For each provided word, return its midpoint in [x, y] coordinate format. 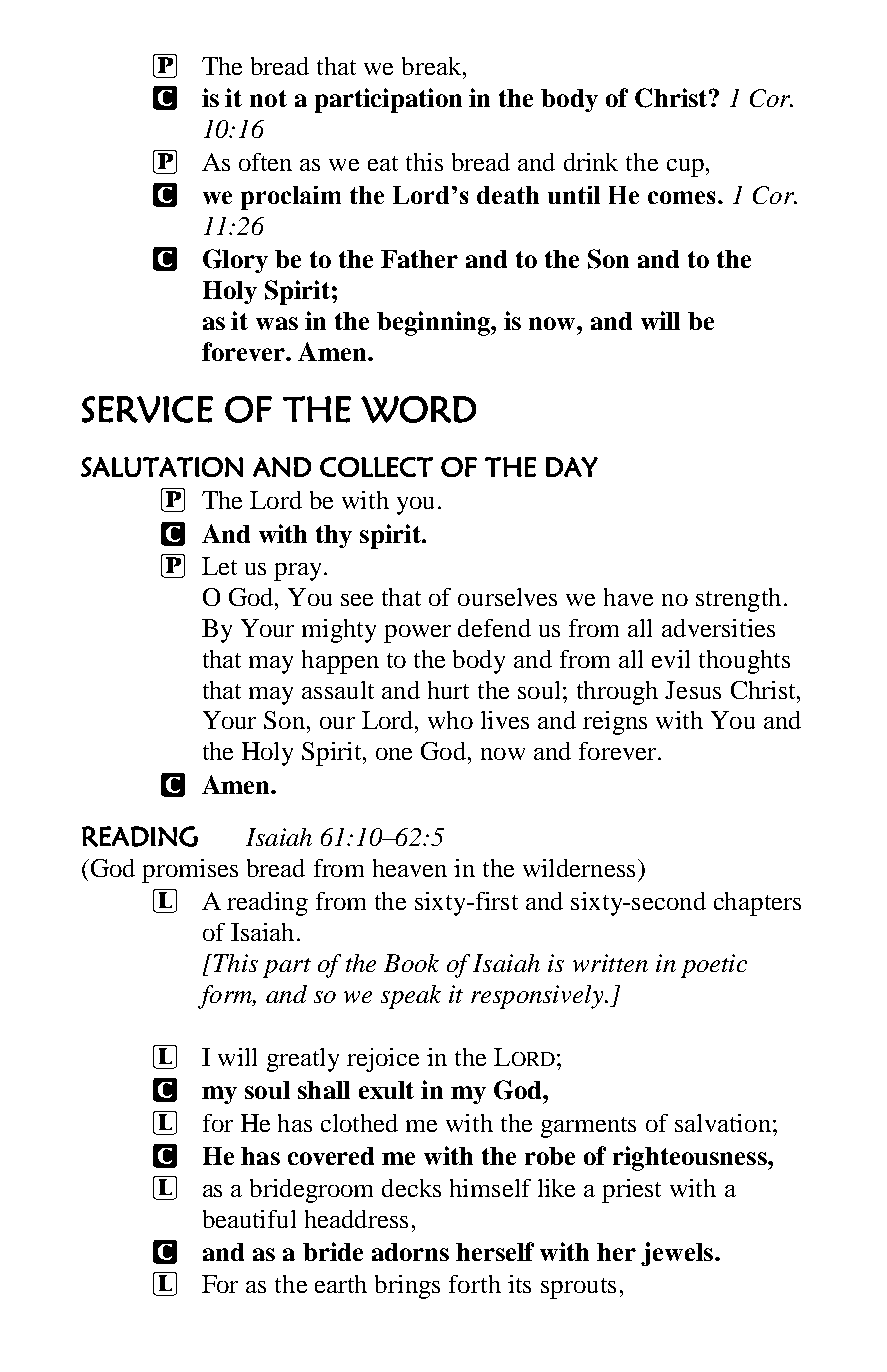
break [433, 66]
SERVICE [147, 409]
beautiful [249, 1219]
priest [631, 1191]
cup [685, 168]
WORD [418, 409]
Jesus [693, 690]
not [268, 98]
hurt [448, 690]
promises [190, 871]
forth [475, 1284]
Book [411, 963]
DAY [572, 467]
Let [219, 566]
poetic [714, 966]
